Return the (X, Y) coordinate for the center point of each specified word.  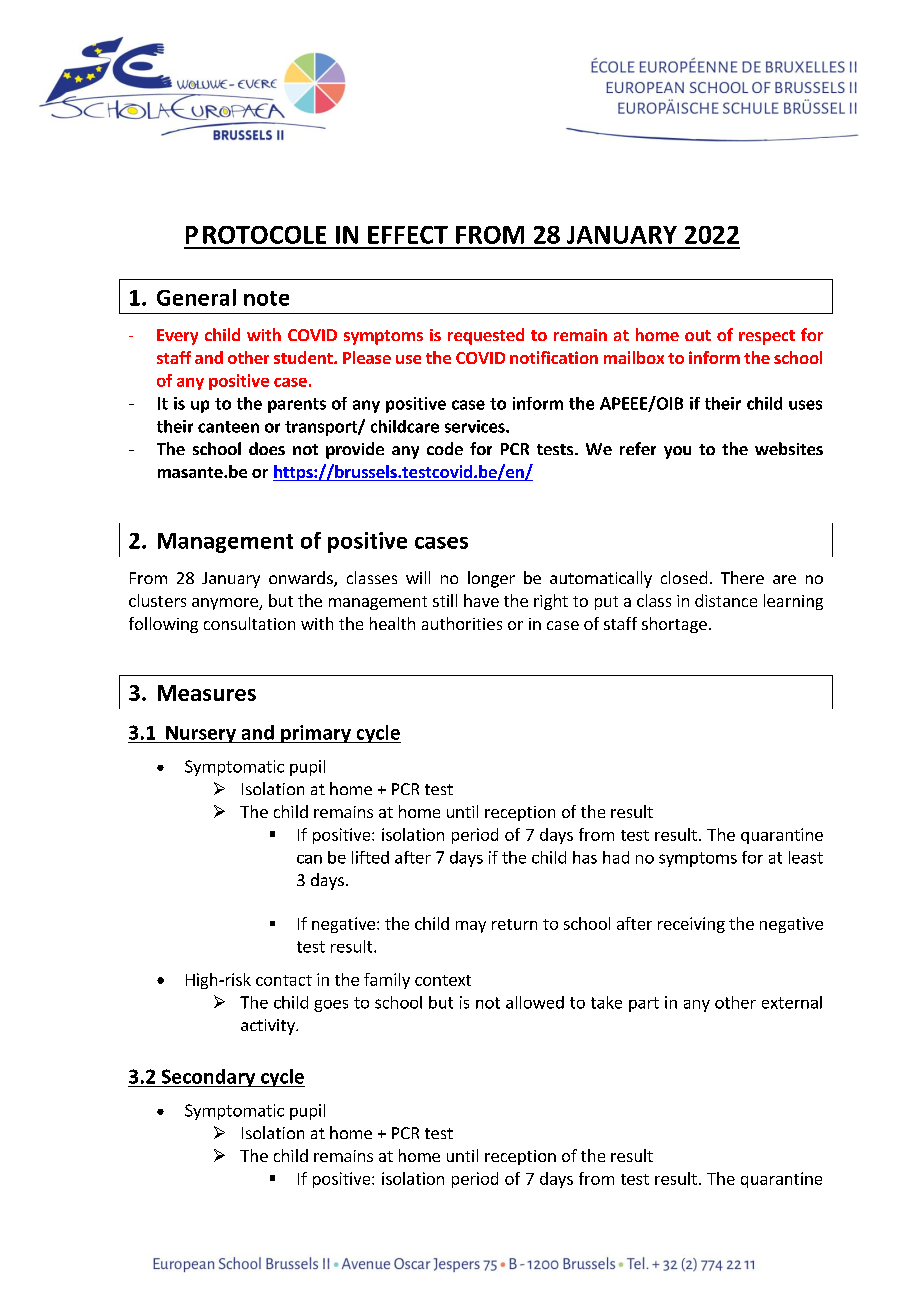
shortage (674, 625)
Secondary (208, 1078)
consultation (249, 623)
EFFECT (408, 235)
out (698, 335)
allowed (535, 1002)
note (266, 298)
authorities (462, 623)
